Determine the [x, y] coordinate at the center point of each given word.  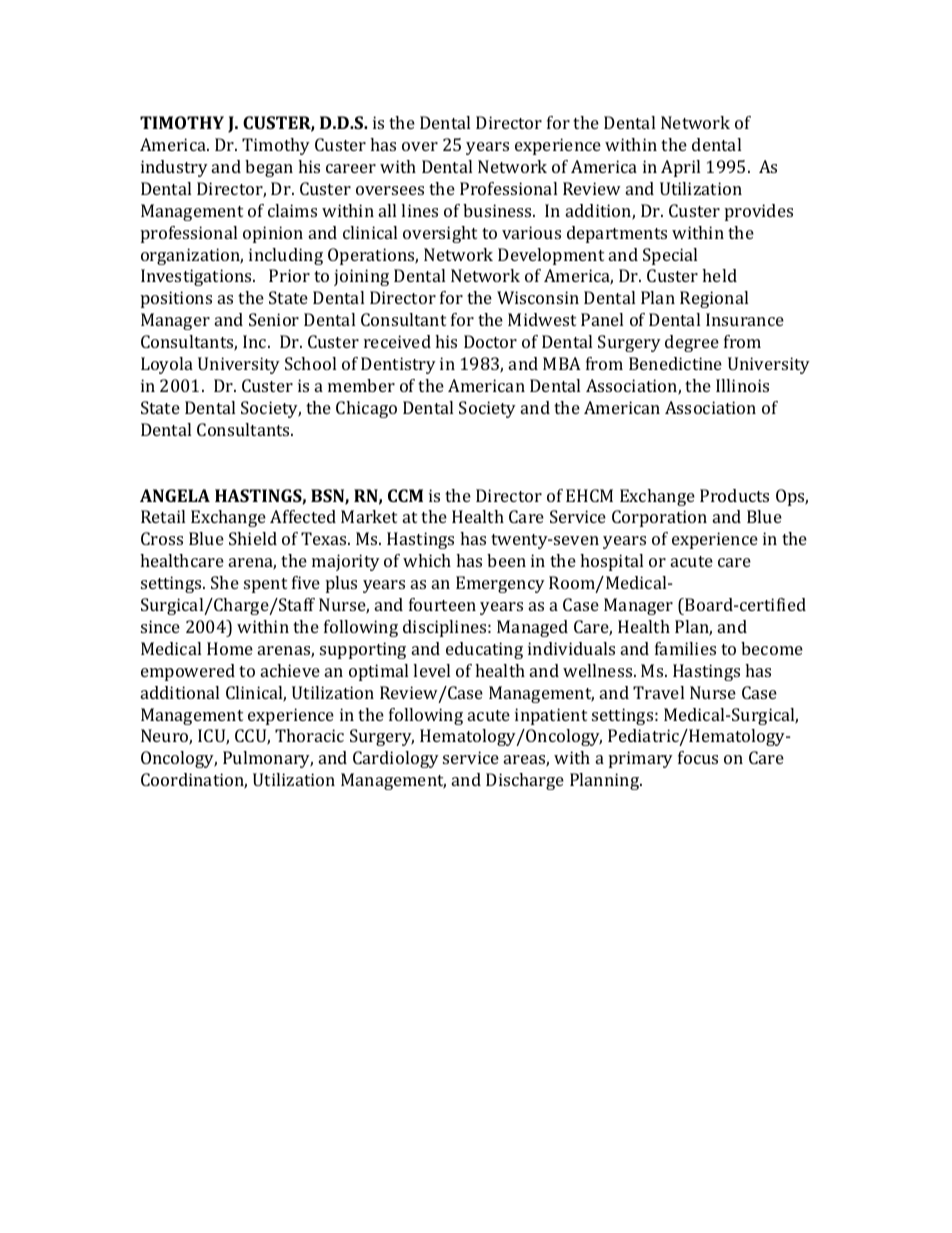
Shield [253, 538]
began [269, 168]
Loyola [167, 365]
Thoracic [309, 735]
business [498, 210]
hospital [611, 562]
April [680, 168]
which [427, 560]
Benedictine [675, 363]
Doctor [490, 341]
